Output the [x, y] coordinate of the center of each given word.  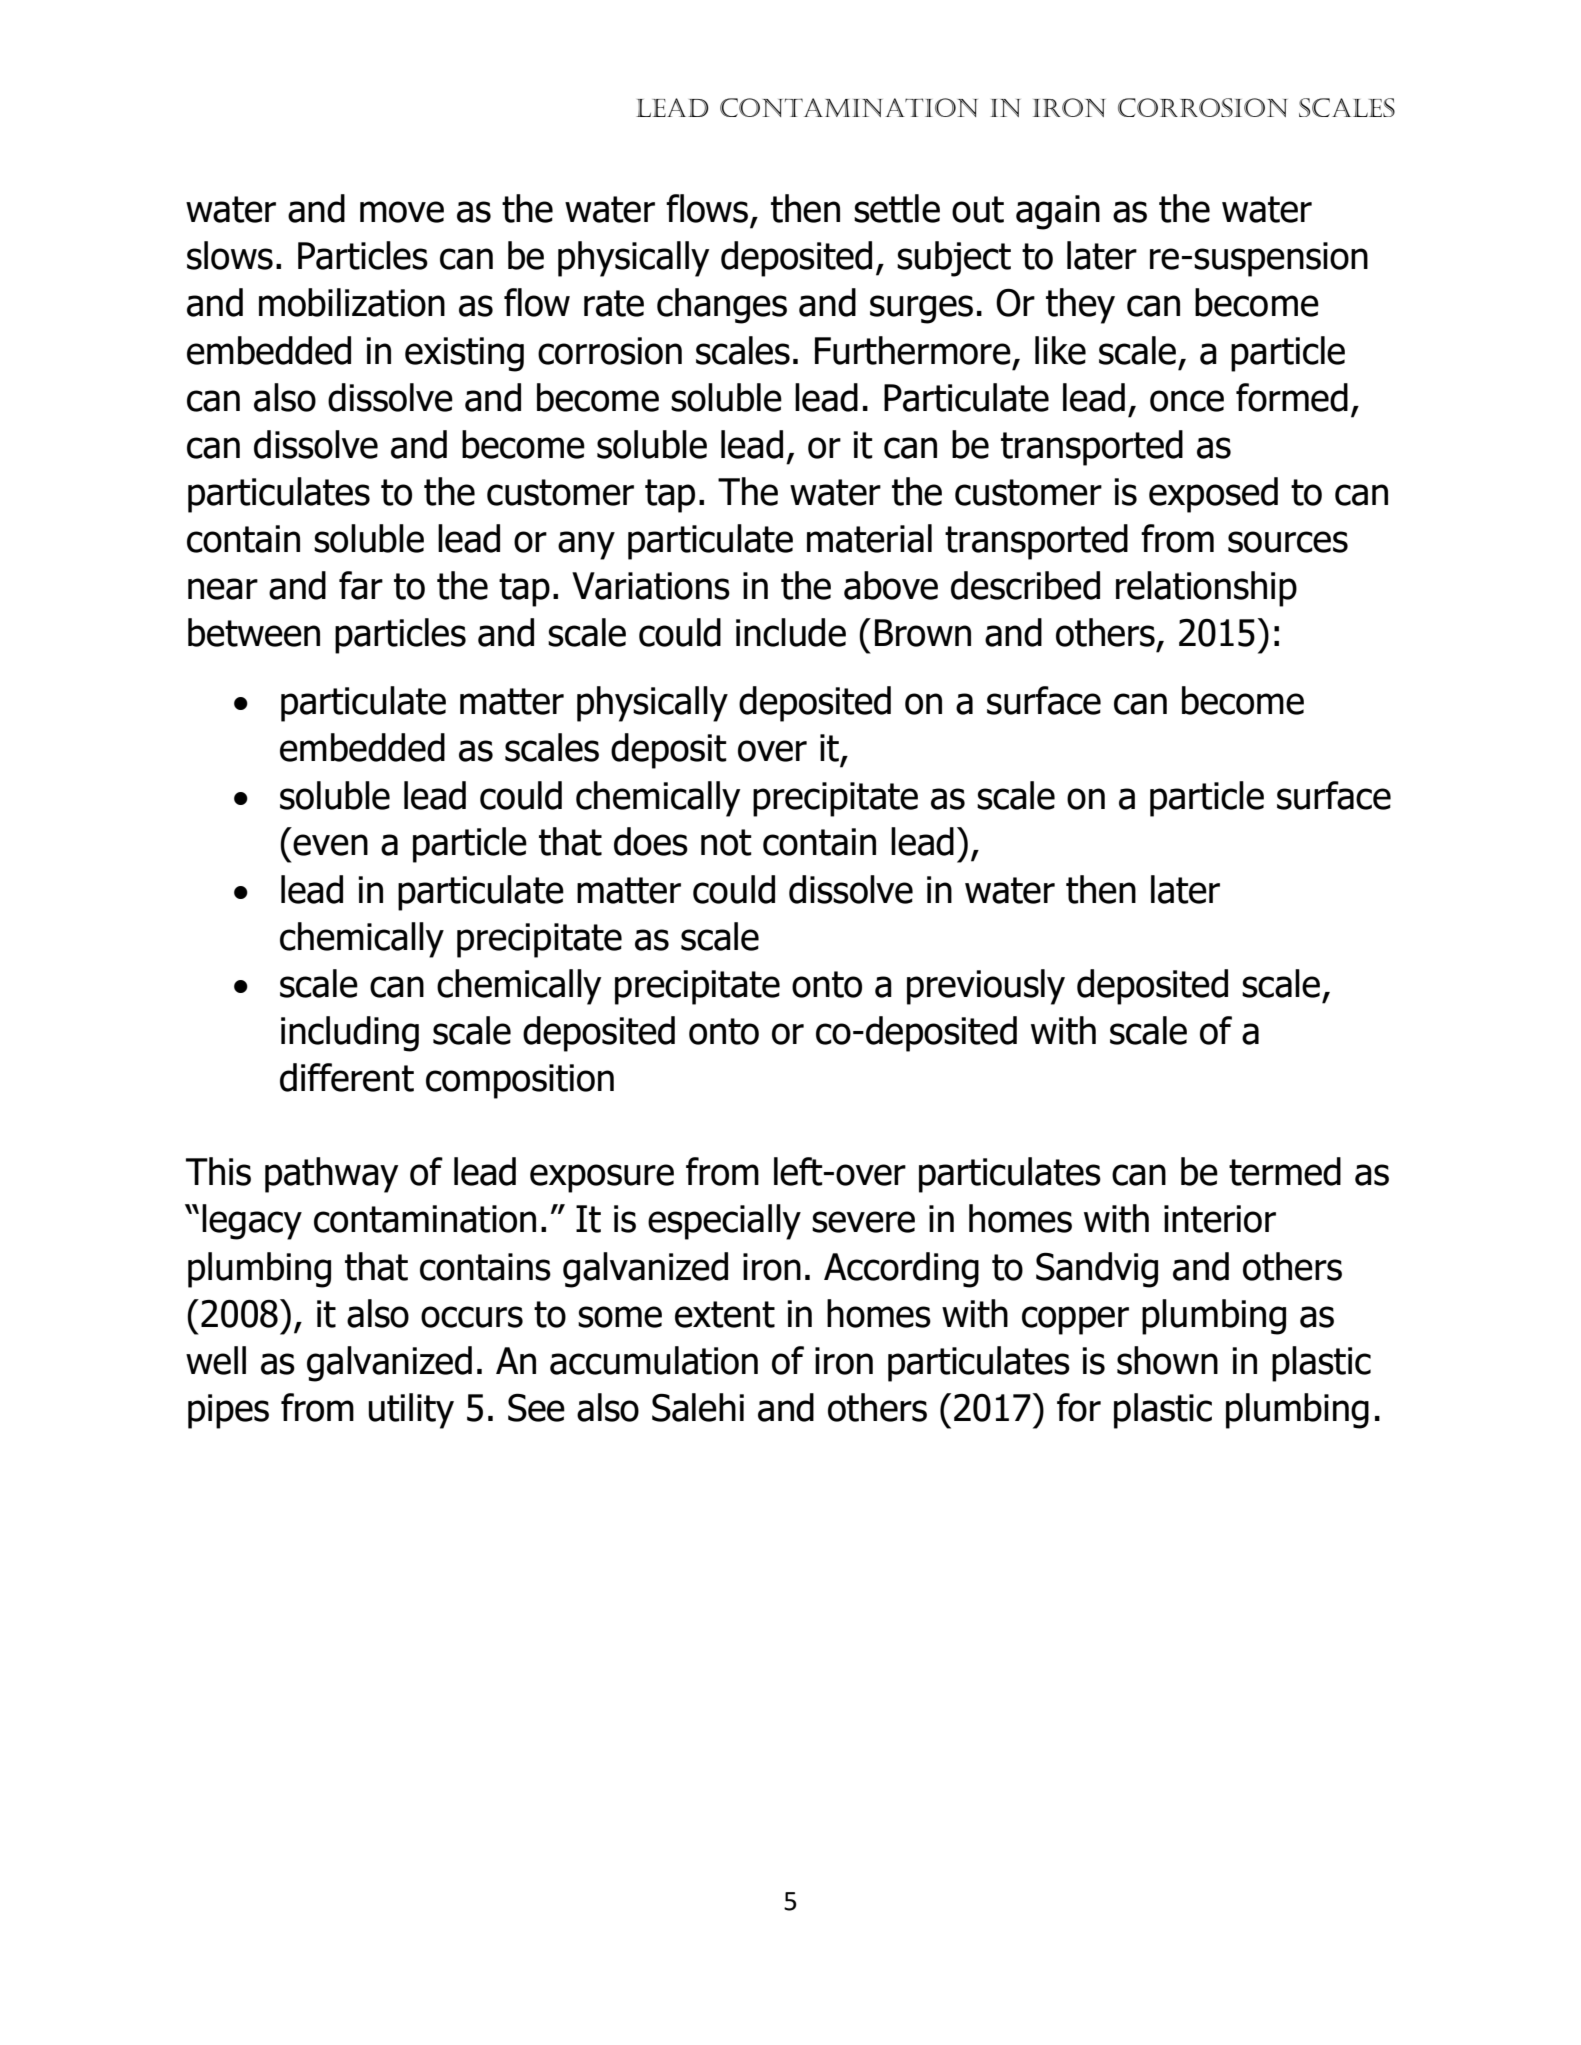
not [726, 842]
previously [986, 987]
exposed [1213, 495]
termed [1285, 1171]
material [869, 538]
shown [1167, 1360]
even [330, 845]
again [1058, 212]
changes [722, 306]
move [402, 212]
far [361, 585]
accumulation [654, 1360]
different [347, 1077]
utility [411, 1411]
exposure [602, 1178]
